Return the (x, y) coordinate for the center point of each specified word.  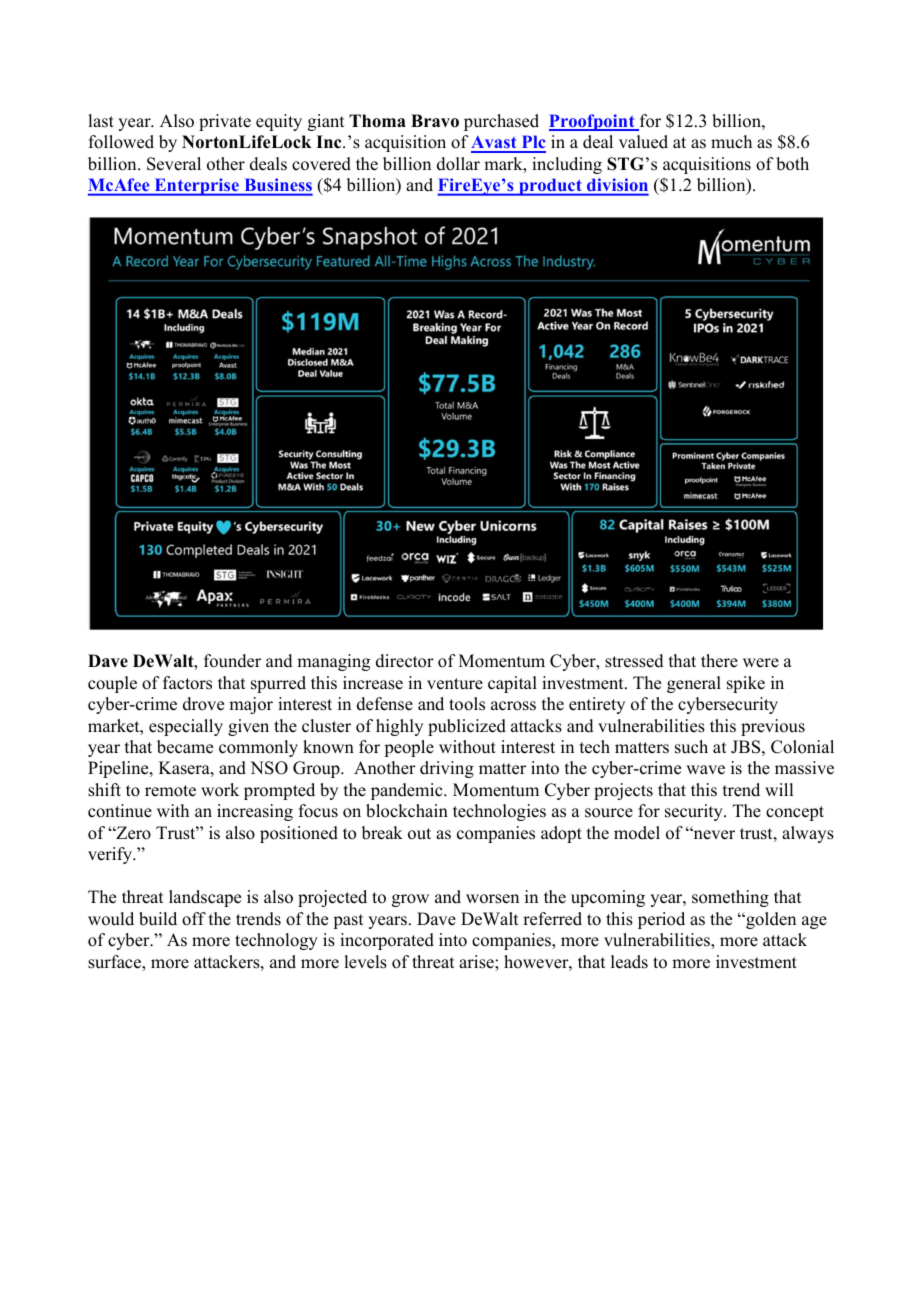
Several (174, 164)
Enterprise (196, 187)
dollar (458, 164)
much (731, 142)
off (194, 919)
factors (187, 683)
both (792, 164)
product (550, 187)
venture (455, 684)
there (719, 661)
